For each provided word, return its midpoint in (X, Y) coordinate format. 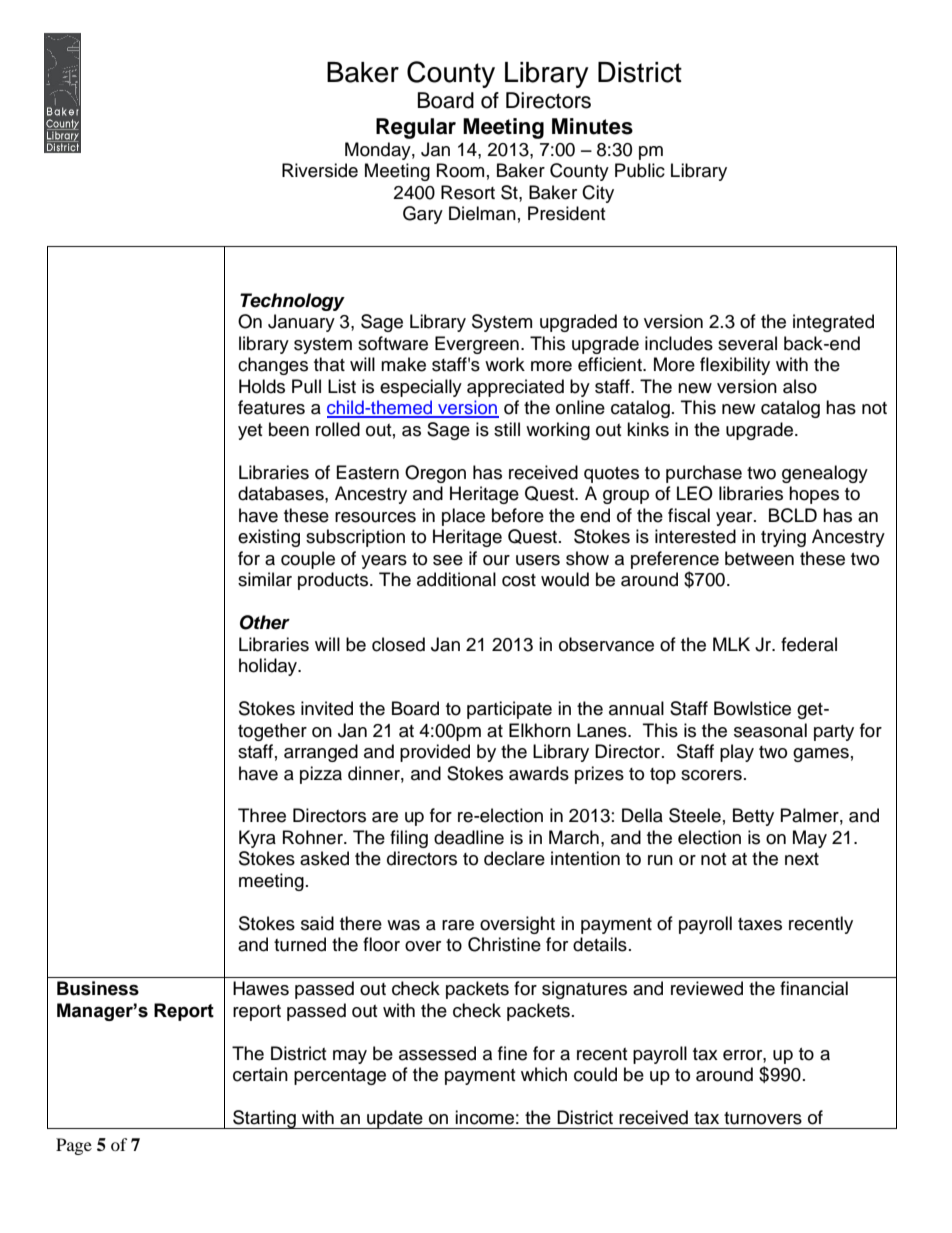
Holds (262, 386)
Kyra (257, 839)
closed (398, 644)
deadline (469, 837)
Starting (264, 1119)
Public (640, 170)
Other (265, 622)
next (802, 859)
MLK (731, 644)
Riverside (320, 170)
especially (421, 388)
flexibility (735, 366)
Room (460, 170)
